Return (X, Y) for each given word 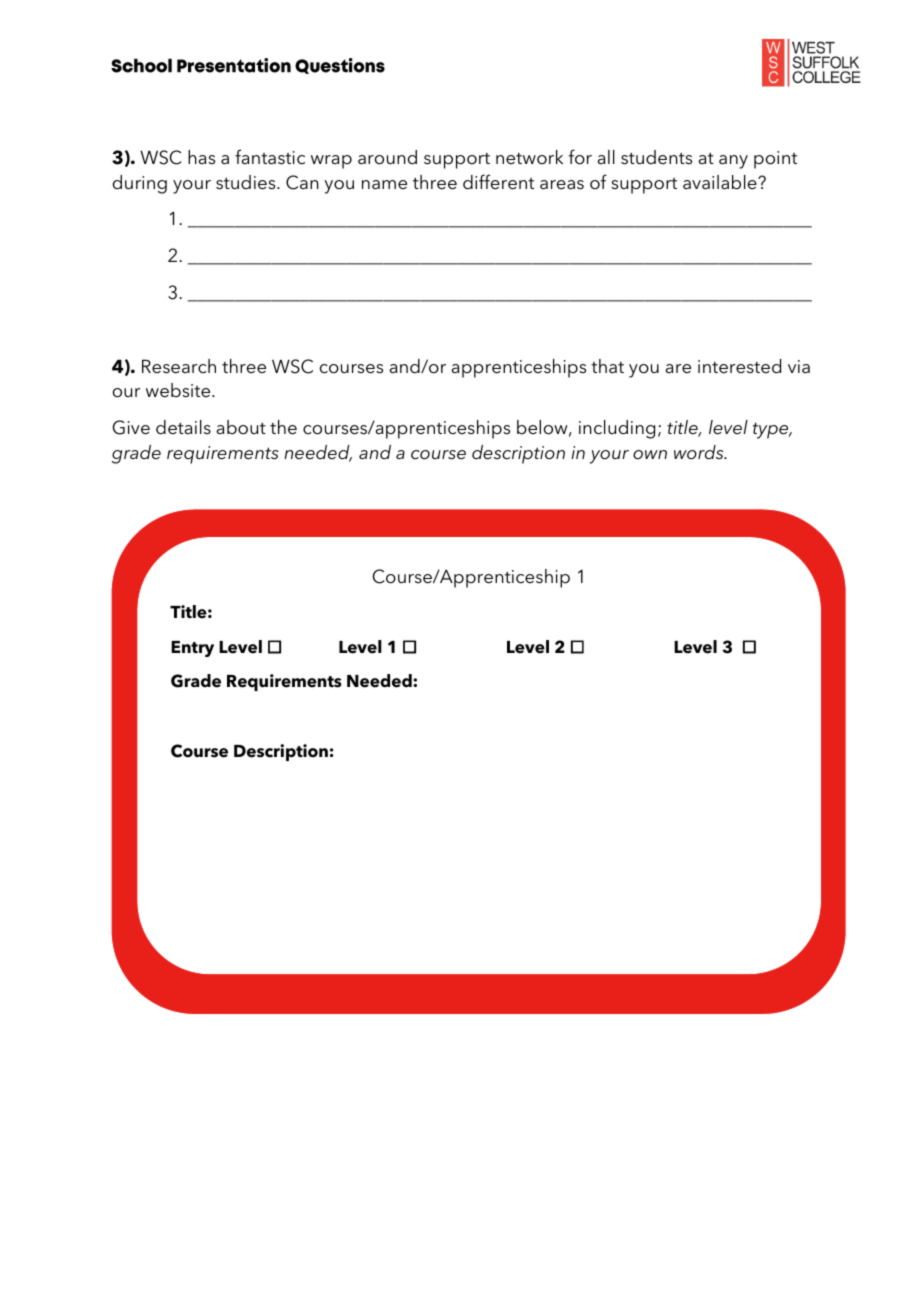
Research (179, 366)
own (650, 455)
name (384, 185)
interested (739, 366)
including (617, 429)
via (799, 367)
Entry (192, 649)
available (721, 182)
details (183, 427)
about (241, 427)
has (201, 157)
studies (247, 182)
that (607, 366)
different (498, 182)
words (700, 452)
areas (562, 185)
